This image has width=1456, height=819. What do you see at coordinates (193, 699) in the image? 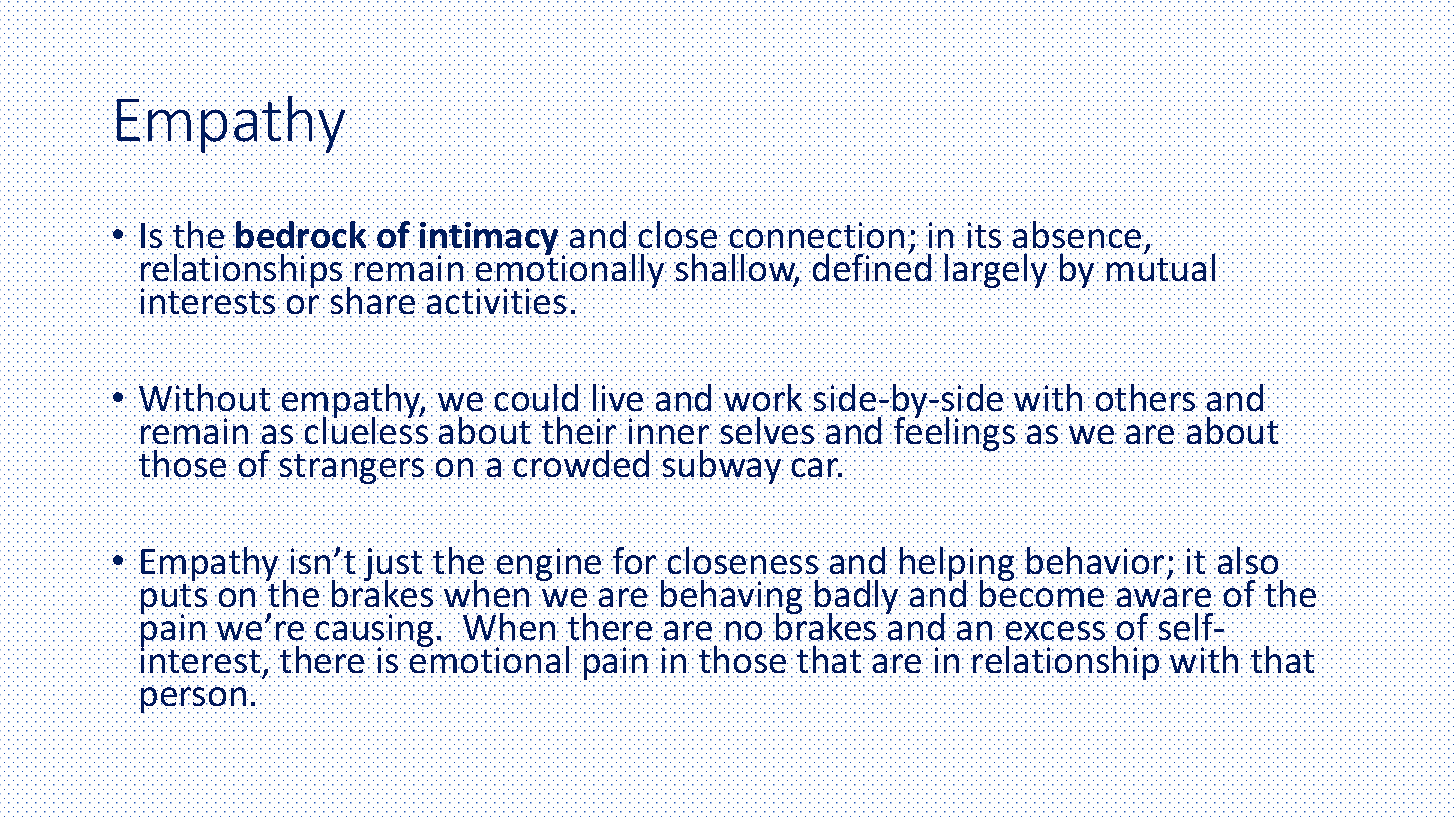
I see `person` at bounding box center [193, 699].
